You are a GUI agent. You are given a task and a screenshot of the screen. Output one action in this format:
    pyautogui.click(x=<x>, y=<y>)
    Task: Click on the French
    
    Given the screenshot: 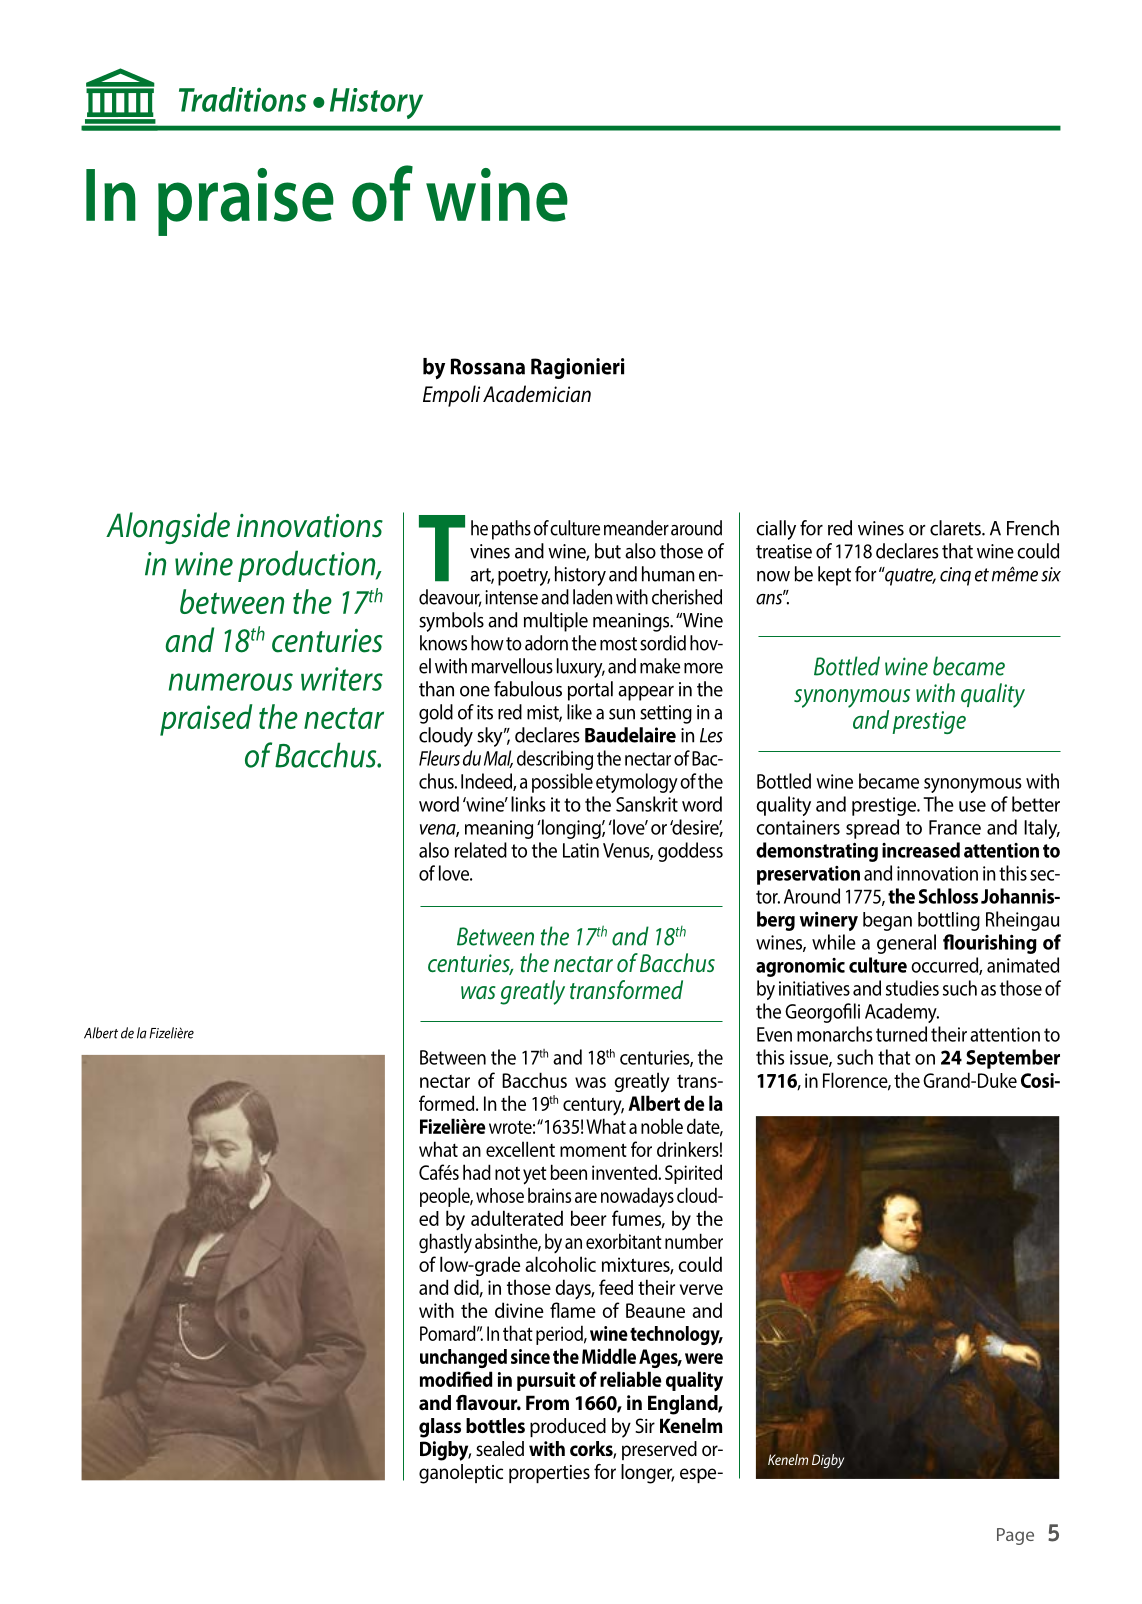 What is the action you would take?
    pyautogui.click(x=1033, y=528)
